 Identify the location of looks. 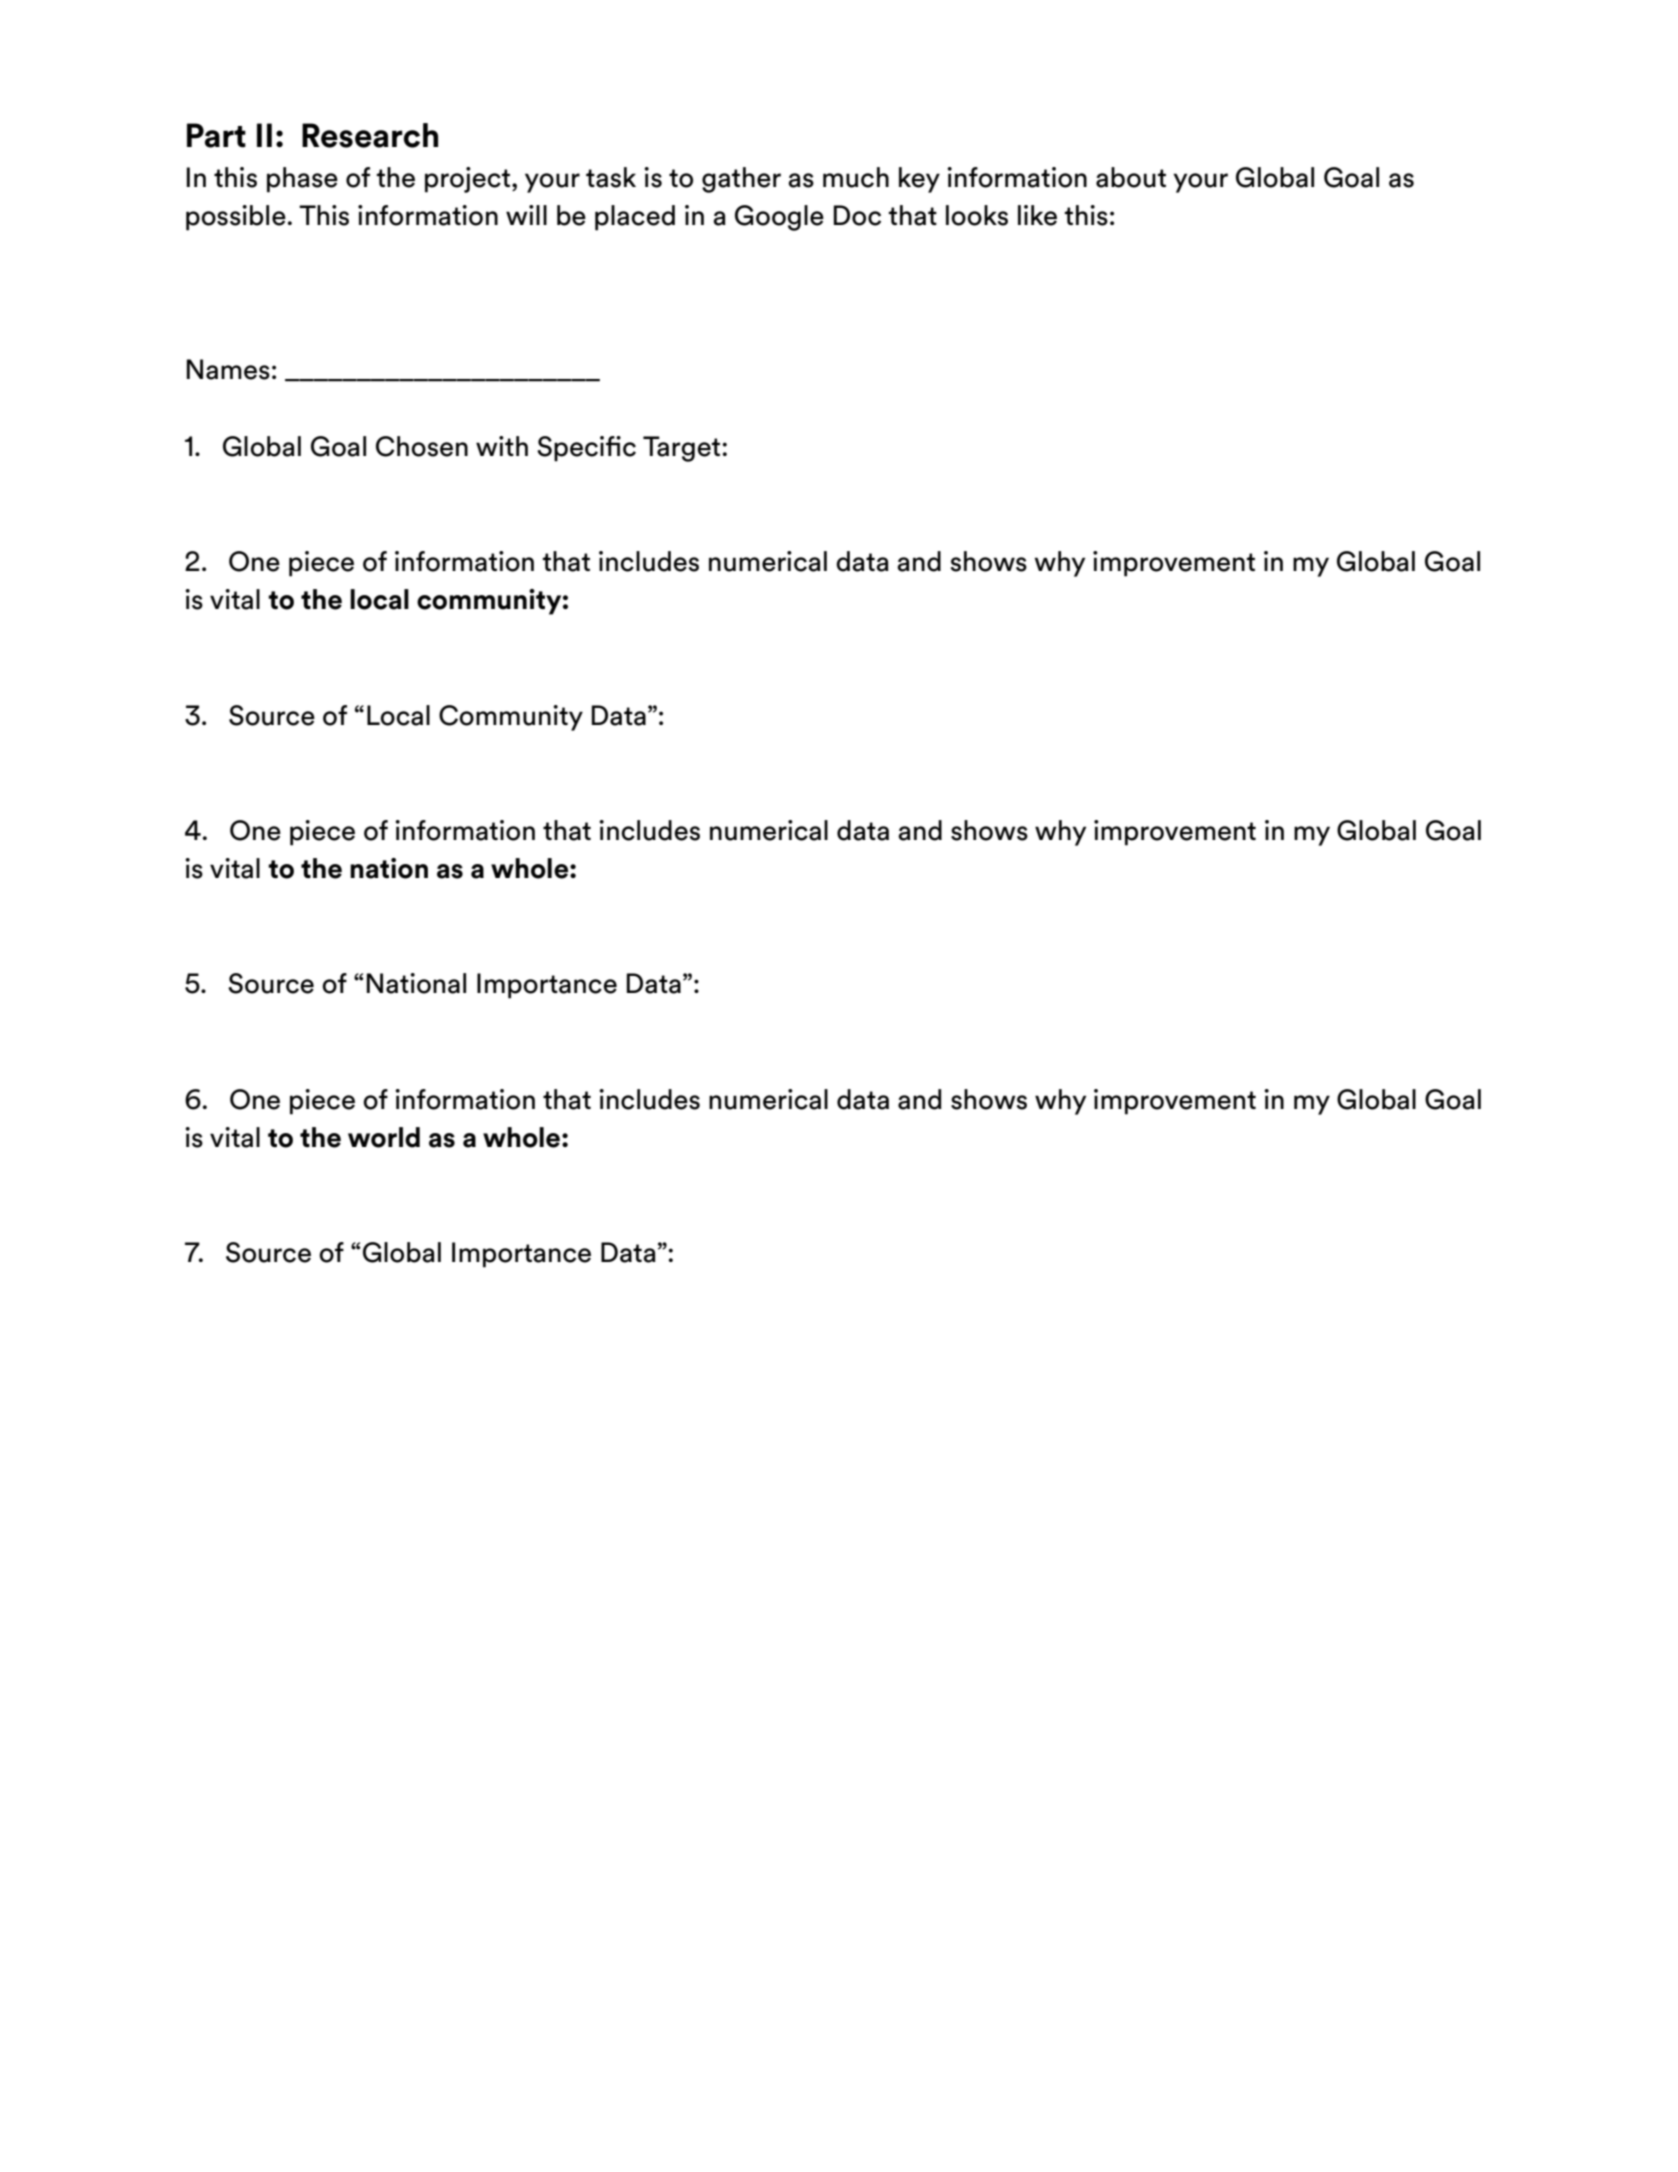
(977, 215).
